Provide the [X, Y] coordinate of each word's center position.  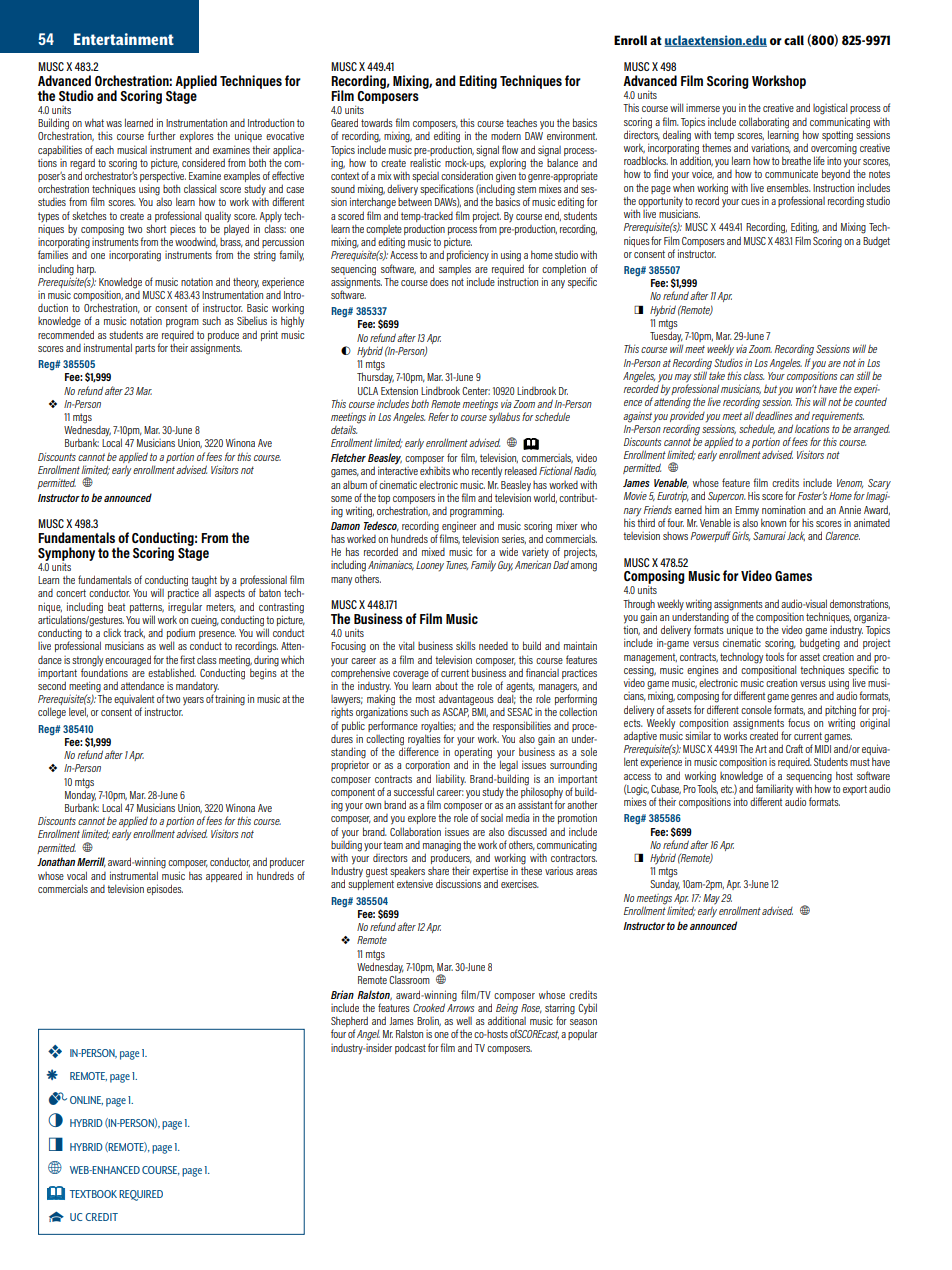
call [794, 40]
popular [583, 1034]
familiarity [773, 790]
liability [451, 780]
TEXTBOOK [93, 1194]
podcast [410, 1048]
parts [145, 349]
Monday [80, 796]
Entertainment [124, 39]
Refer [438, 416]
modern [506, 135]
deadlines [773, 415]
